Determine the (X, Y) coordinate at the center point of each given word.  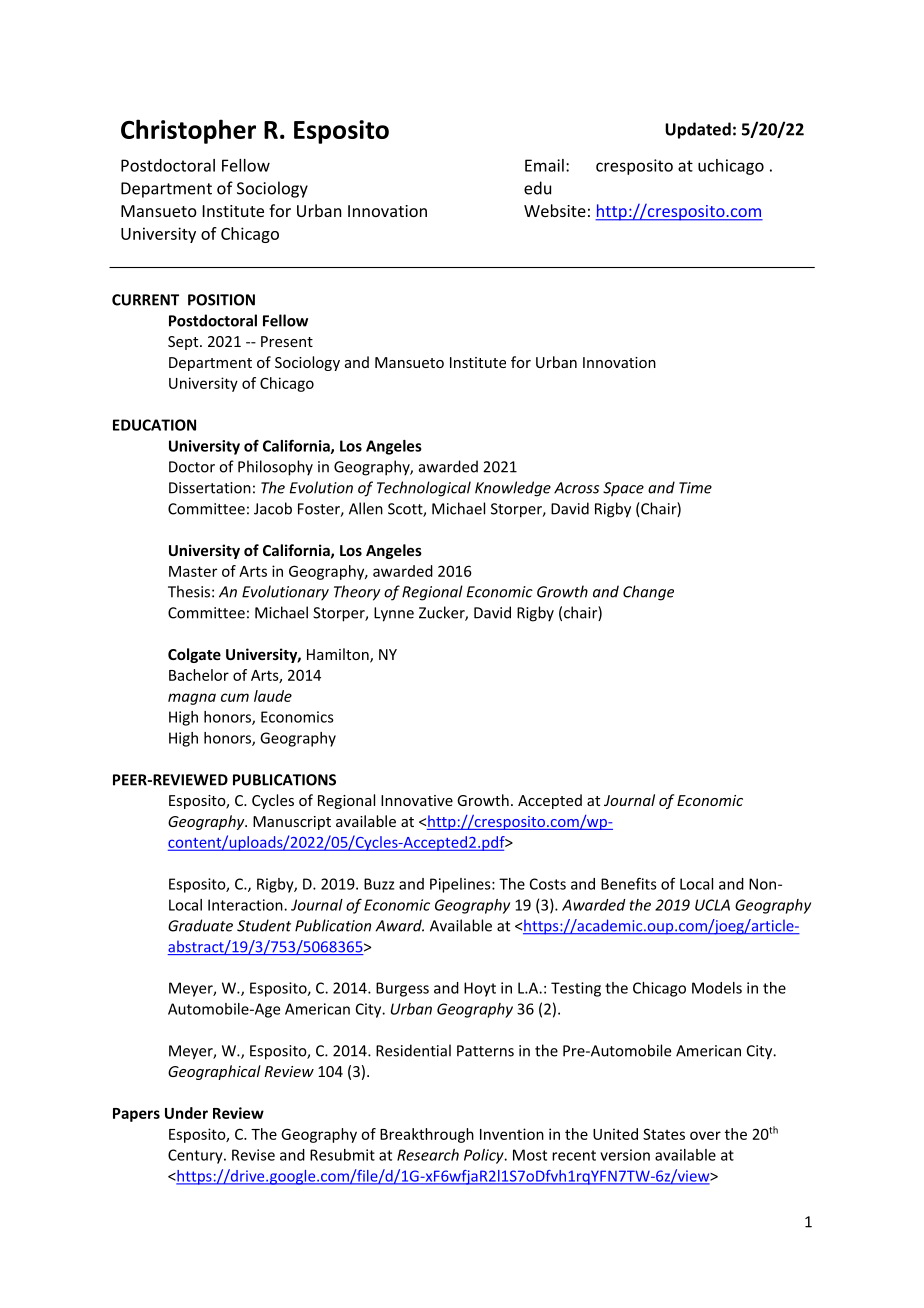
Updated (698, 130)
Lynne (394, 614)
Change (648, 593)
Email (544, 165)
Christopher (188, 131)
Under (186, 1113)
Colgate (194, 655)
